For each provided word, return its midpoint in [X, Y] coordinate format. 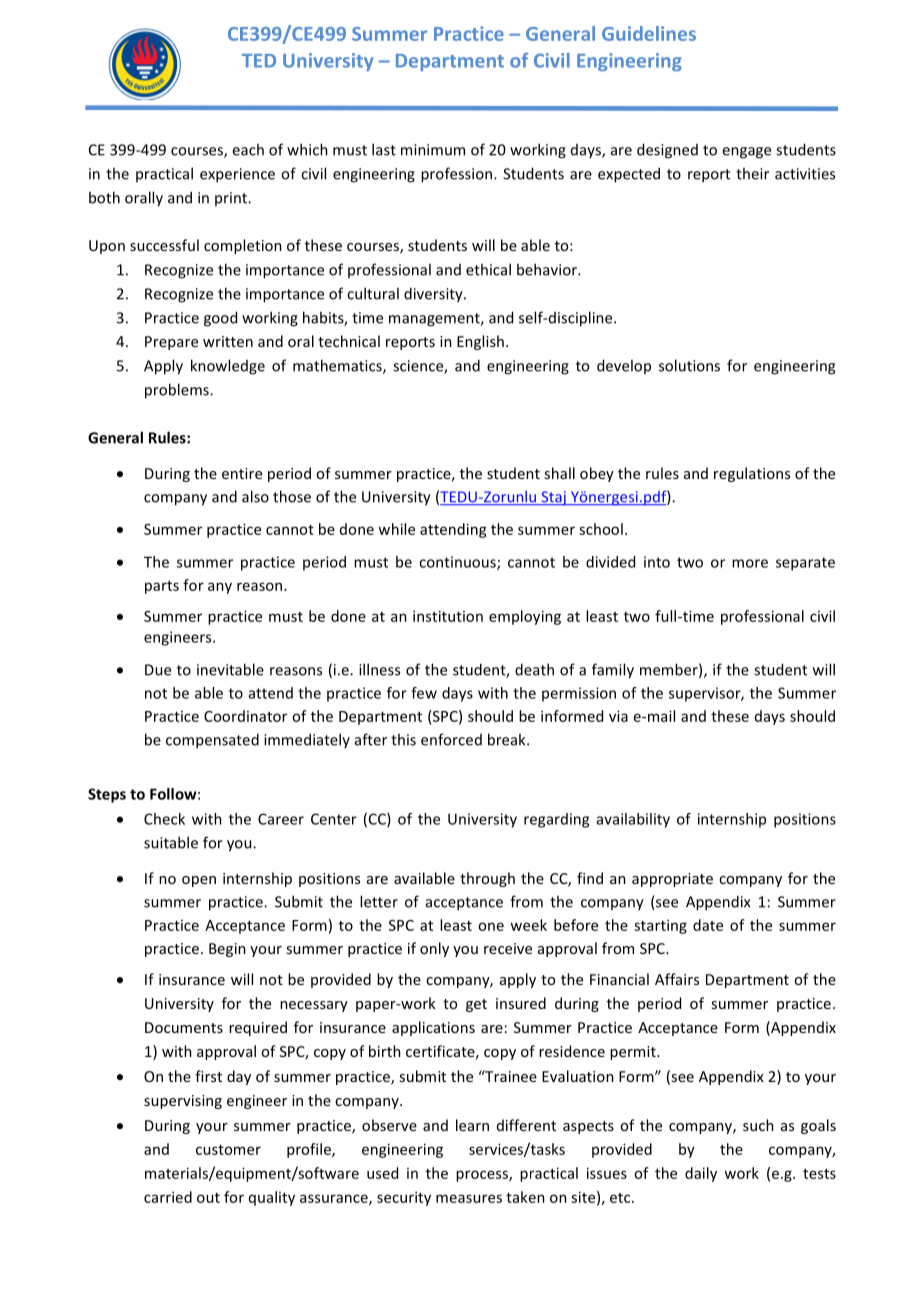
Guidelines [649, 33]
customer [228, 1150]
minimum [433, 150]
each [248, 149]
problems [178, 391]
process [483, 1176]
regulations [752, 474]
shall [559, 473]
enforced [451, 739]
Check [164, 819]
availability [633, 820]
